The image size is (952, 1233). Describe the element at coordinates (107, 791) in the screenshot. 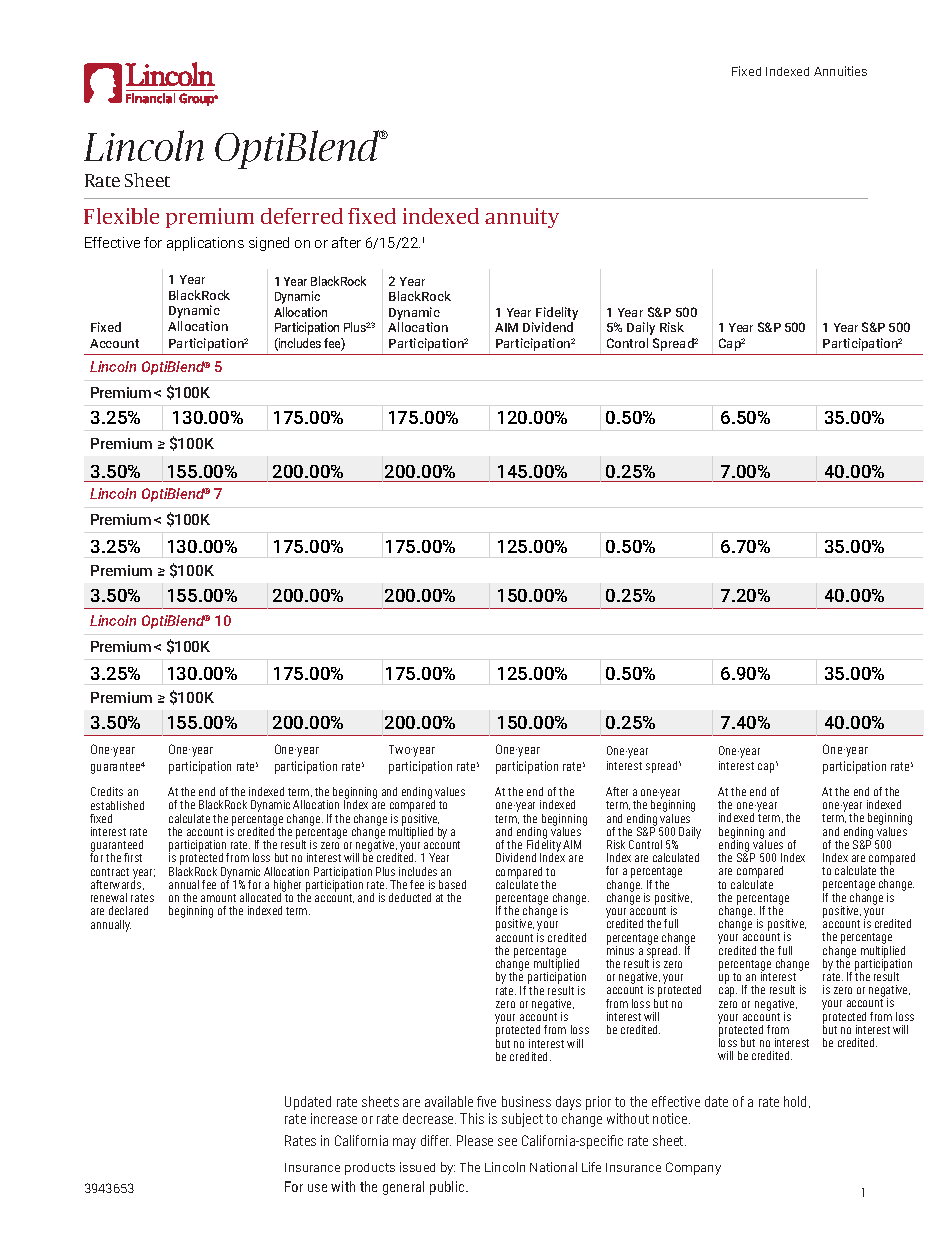

I see `Credits` at that location.
